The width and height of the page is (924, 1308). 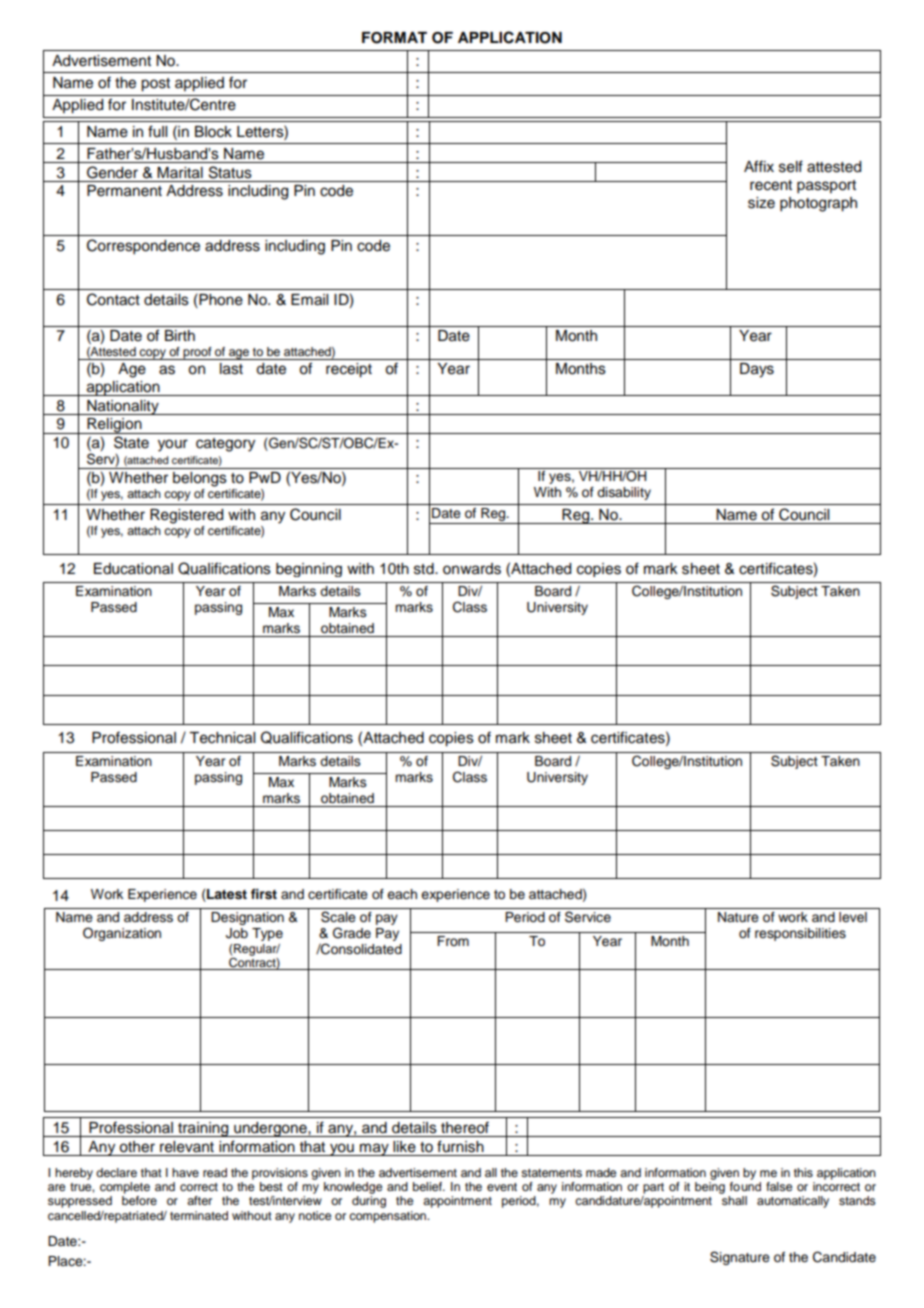 I want to click on event, so click(x=502, y=1187).
